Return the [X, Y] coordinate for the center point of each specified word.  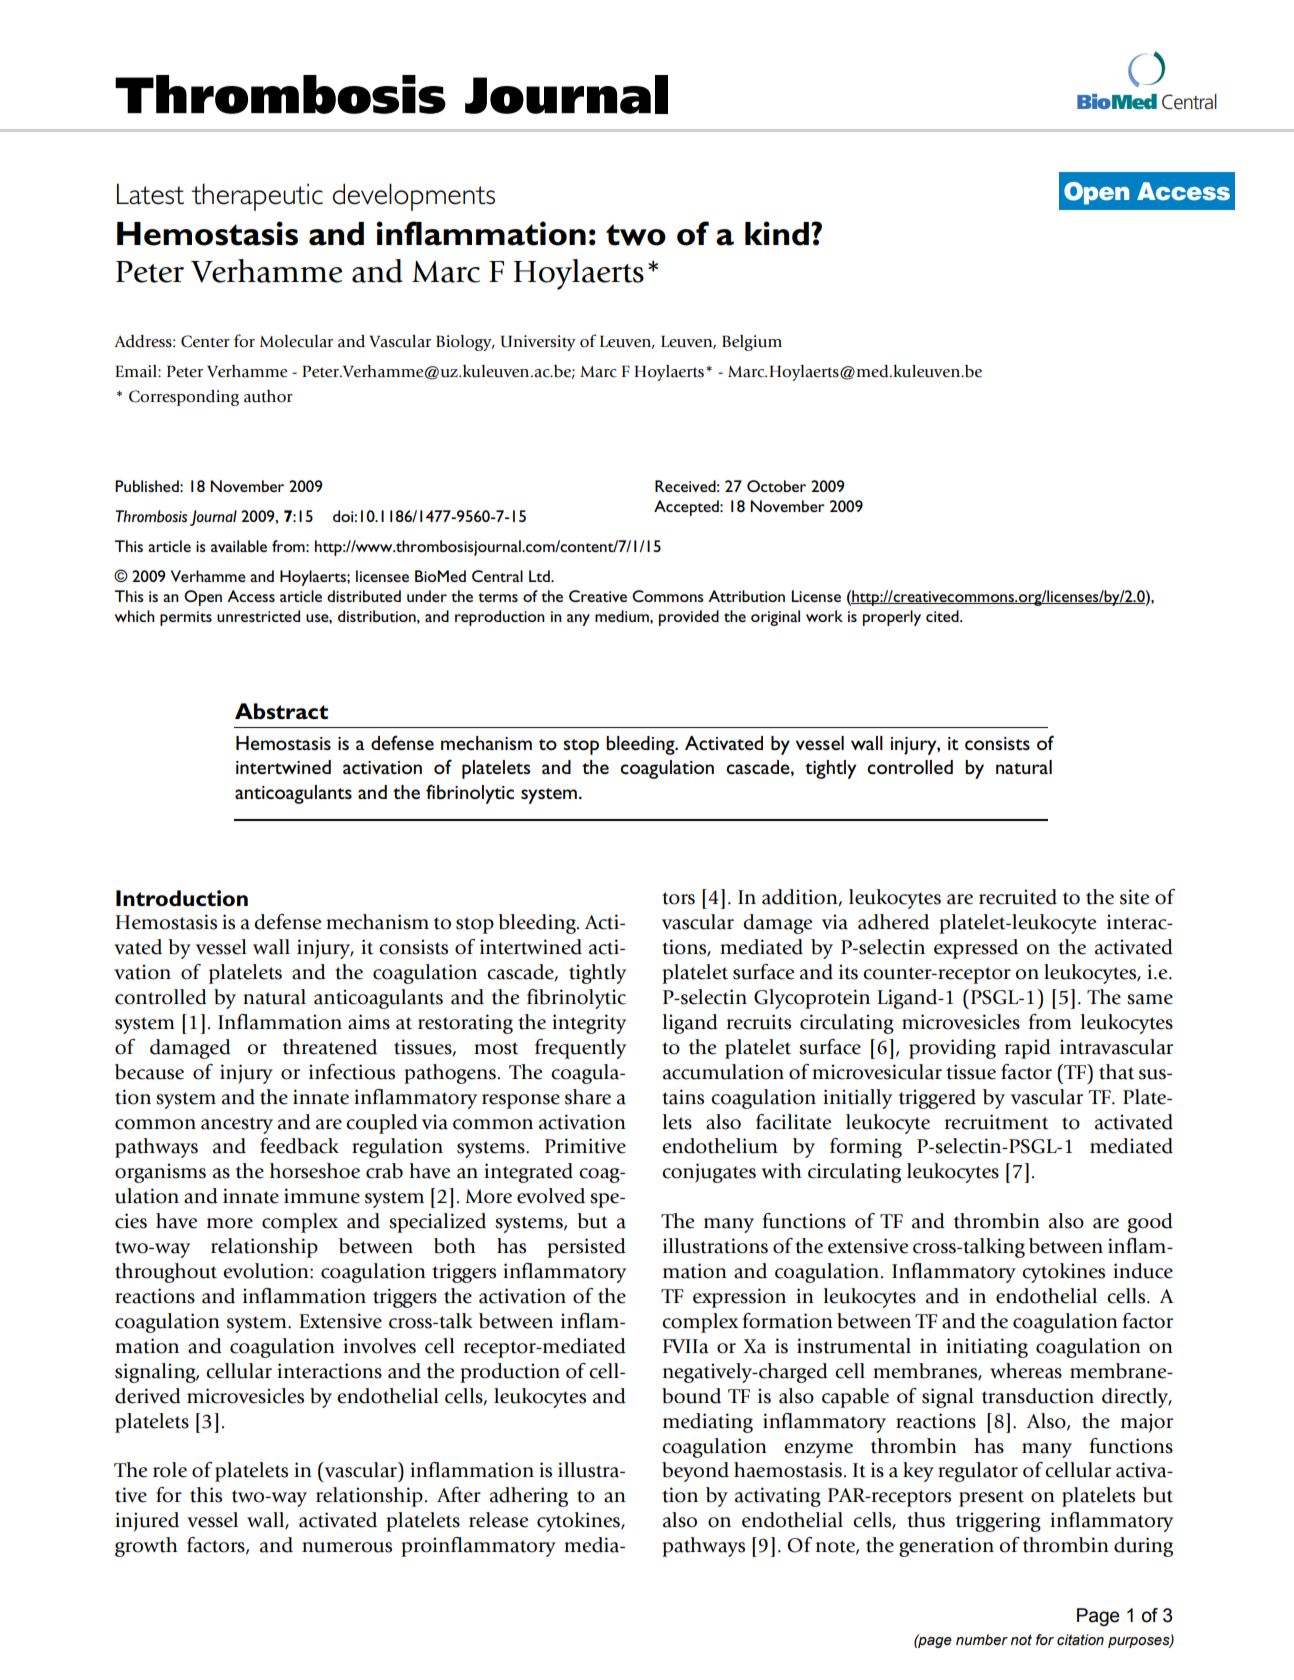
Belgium [752, 343]
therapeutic [257, 197]
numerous [347, 1547]
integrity [589, 1024]
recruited [1018, 897]
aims [369, 1022]
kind [777, 233]
